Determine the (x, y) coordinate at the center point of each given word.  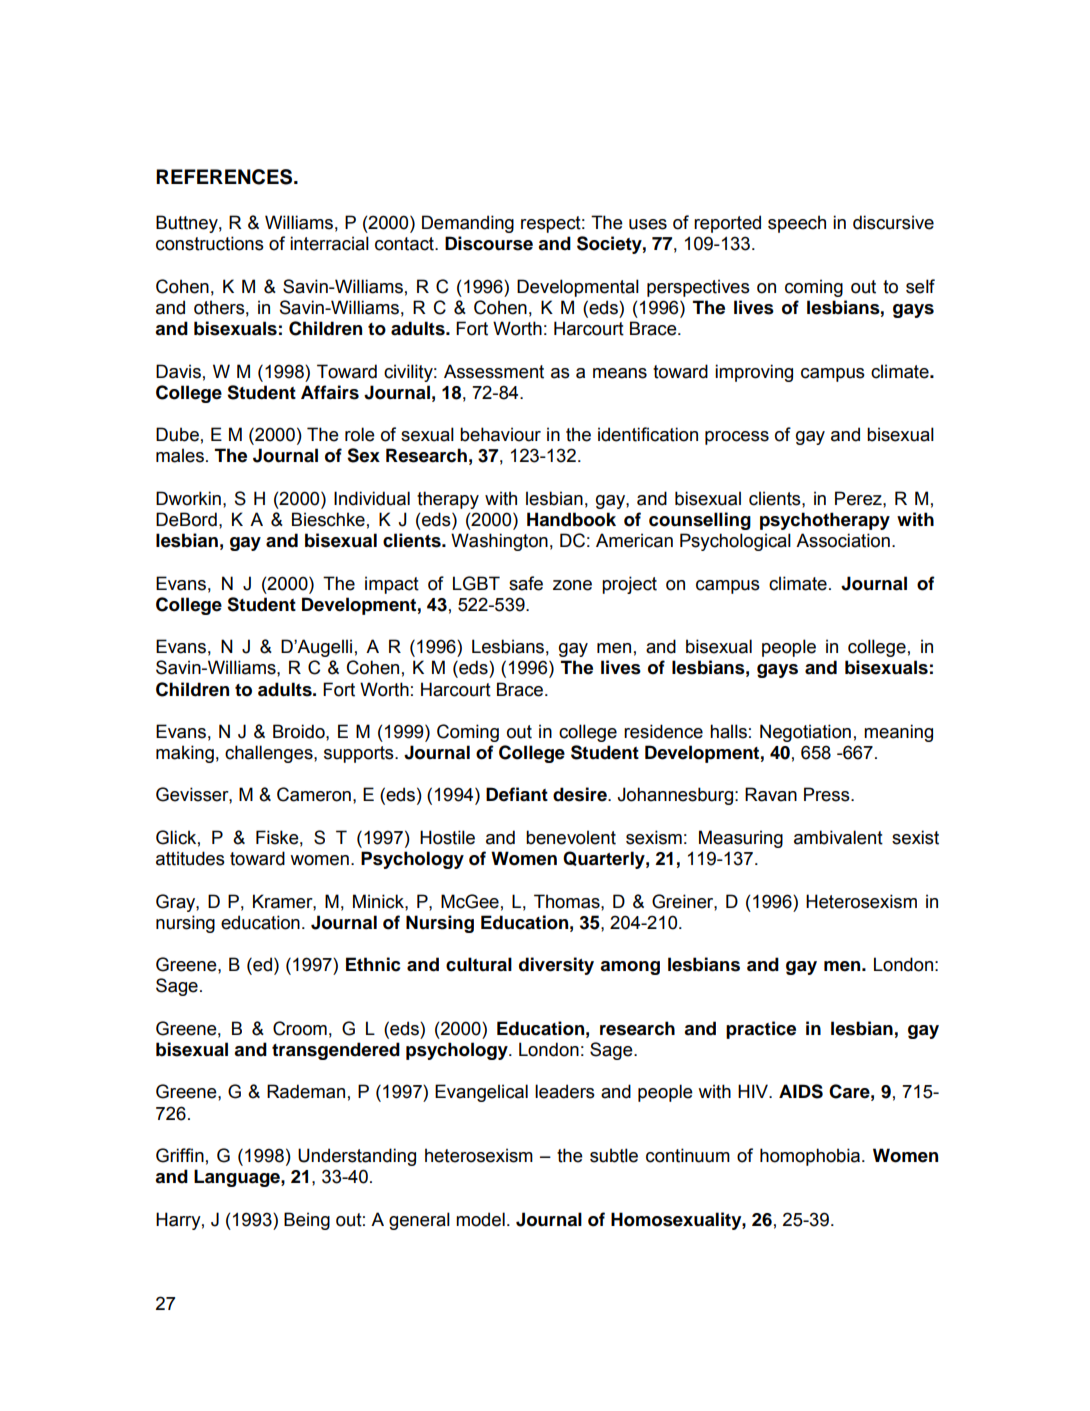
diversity (556, 966)
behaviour (500, 434)
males (180, 455)
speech (797, 224)
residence (663, 731)
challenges (270, 754)
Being (307, 1221)
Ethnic (373, 964)
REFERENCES (225, 177)
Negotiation (805, 733)
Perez (859, 498)
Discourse (489, 243)
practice (761, 1030)
